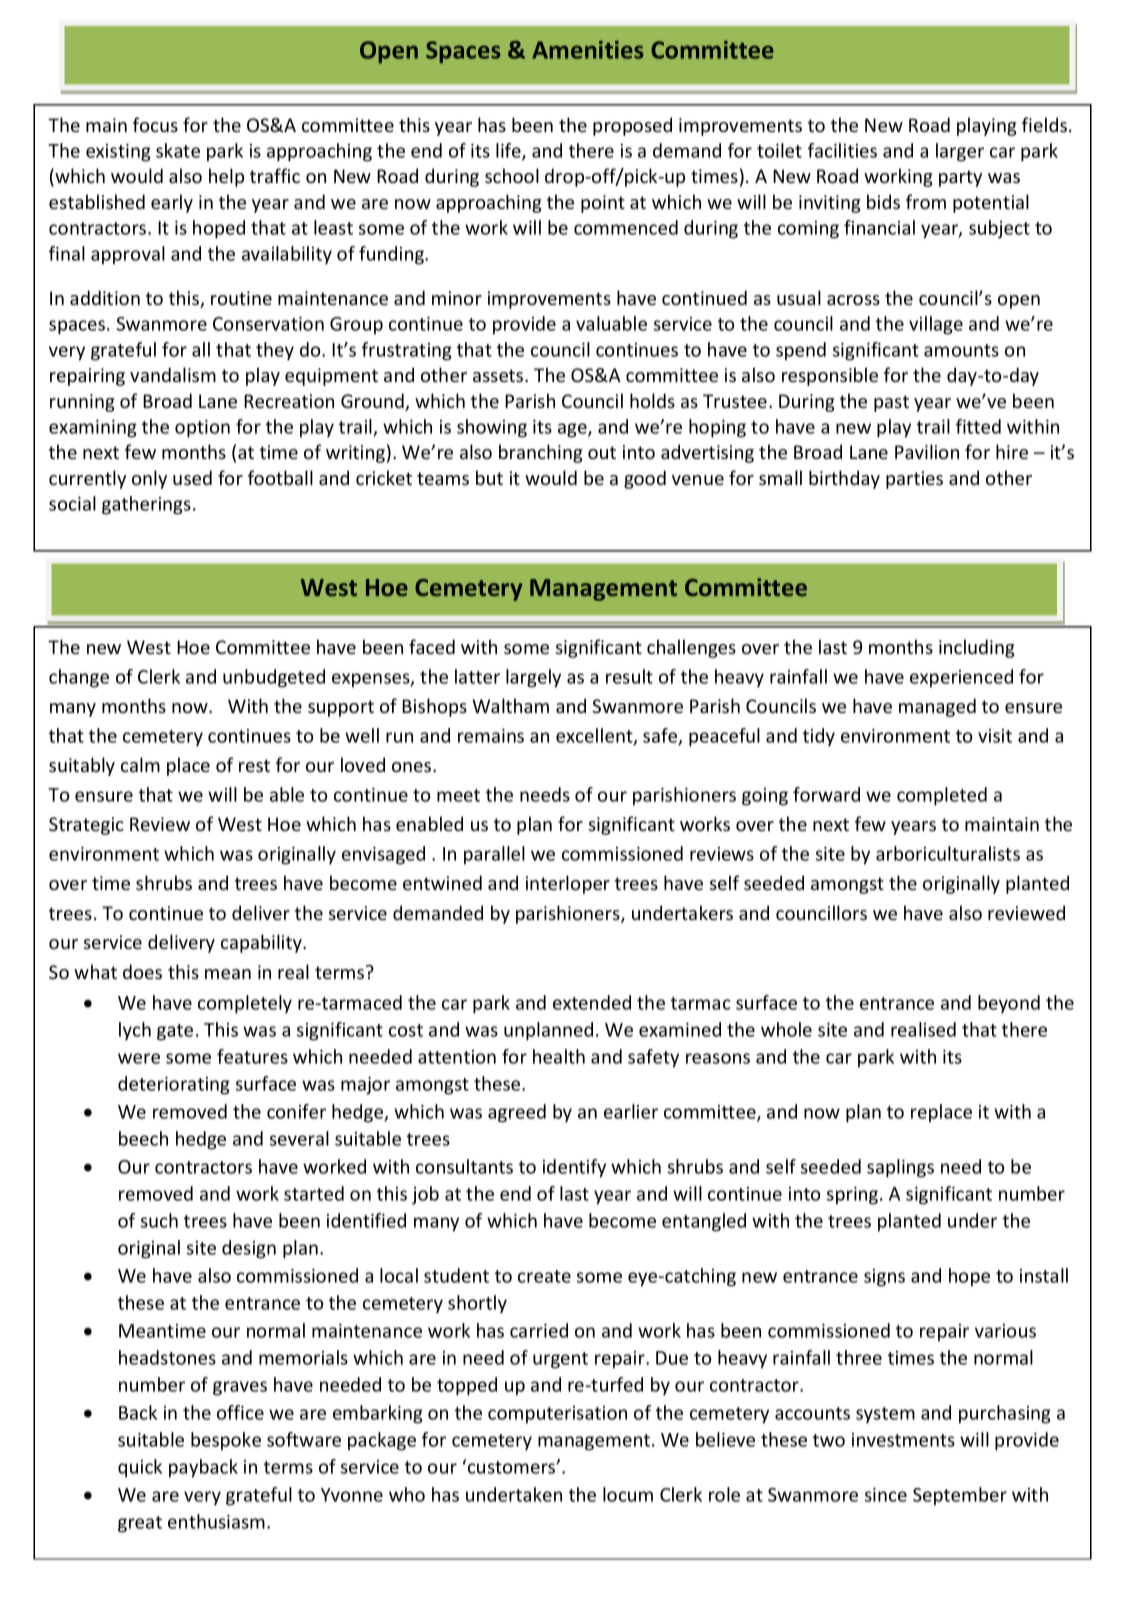  What do you see at coordinates (146, 505) in the document?
I see `gatherings` at bounding box center [146, 505].
